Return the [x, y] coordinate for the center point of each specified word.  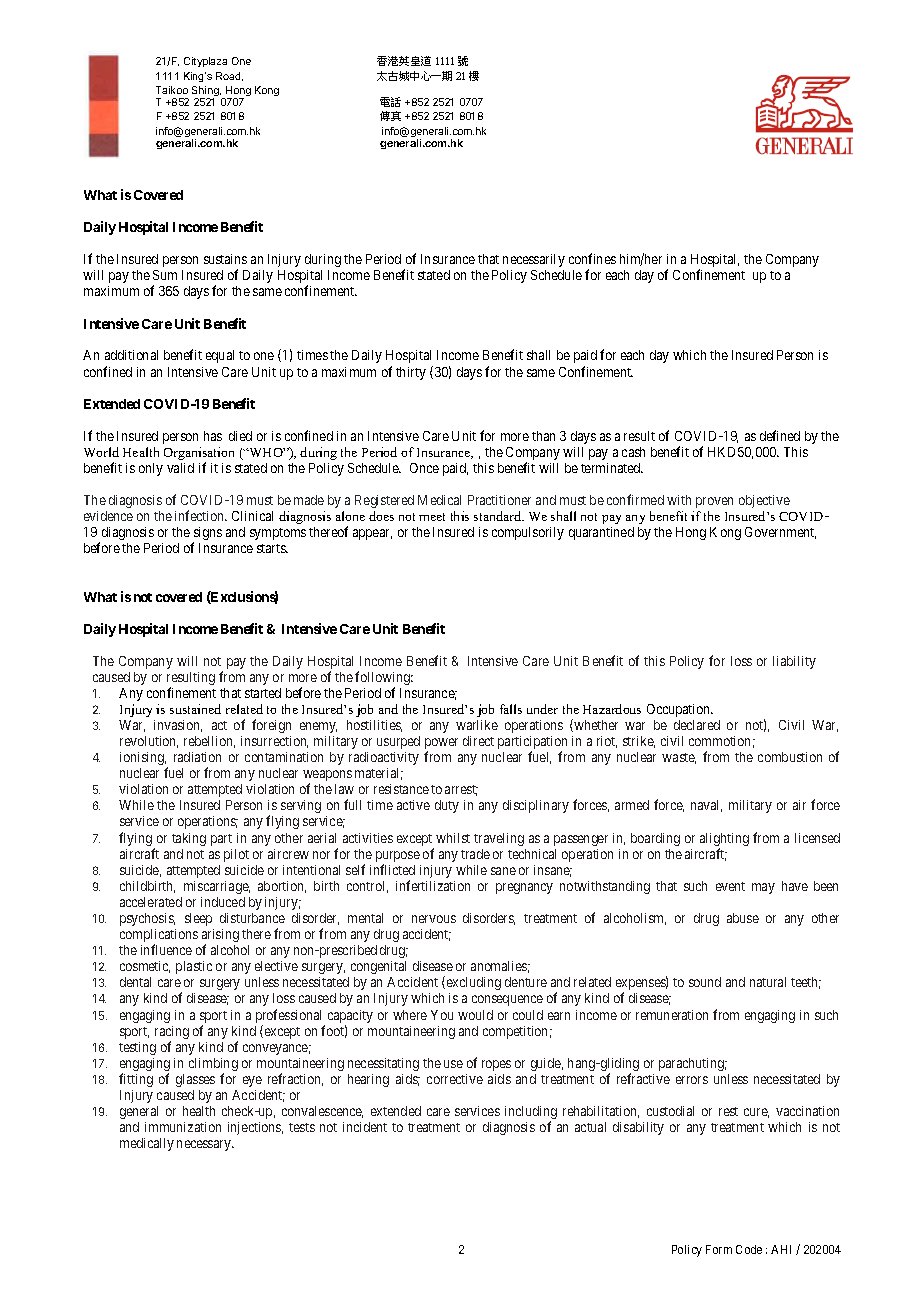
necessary [205, 1145]
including [531, 1114]
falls [511, 709]
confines [592, 258]
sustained [195, 709]
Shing [206, 92]
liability [794, 662]
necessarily [534, 260]
